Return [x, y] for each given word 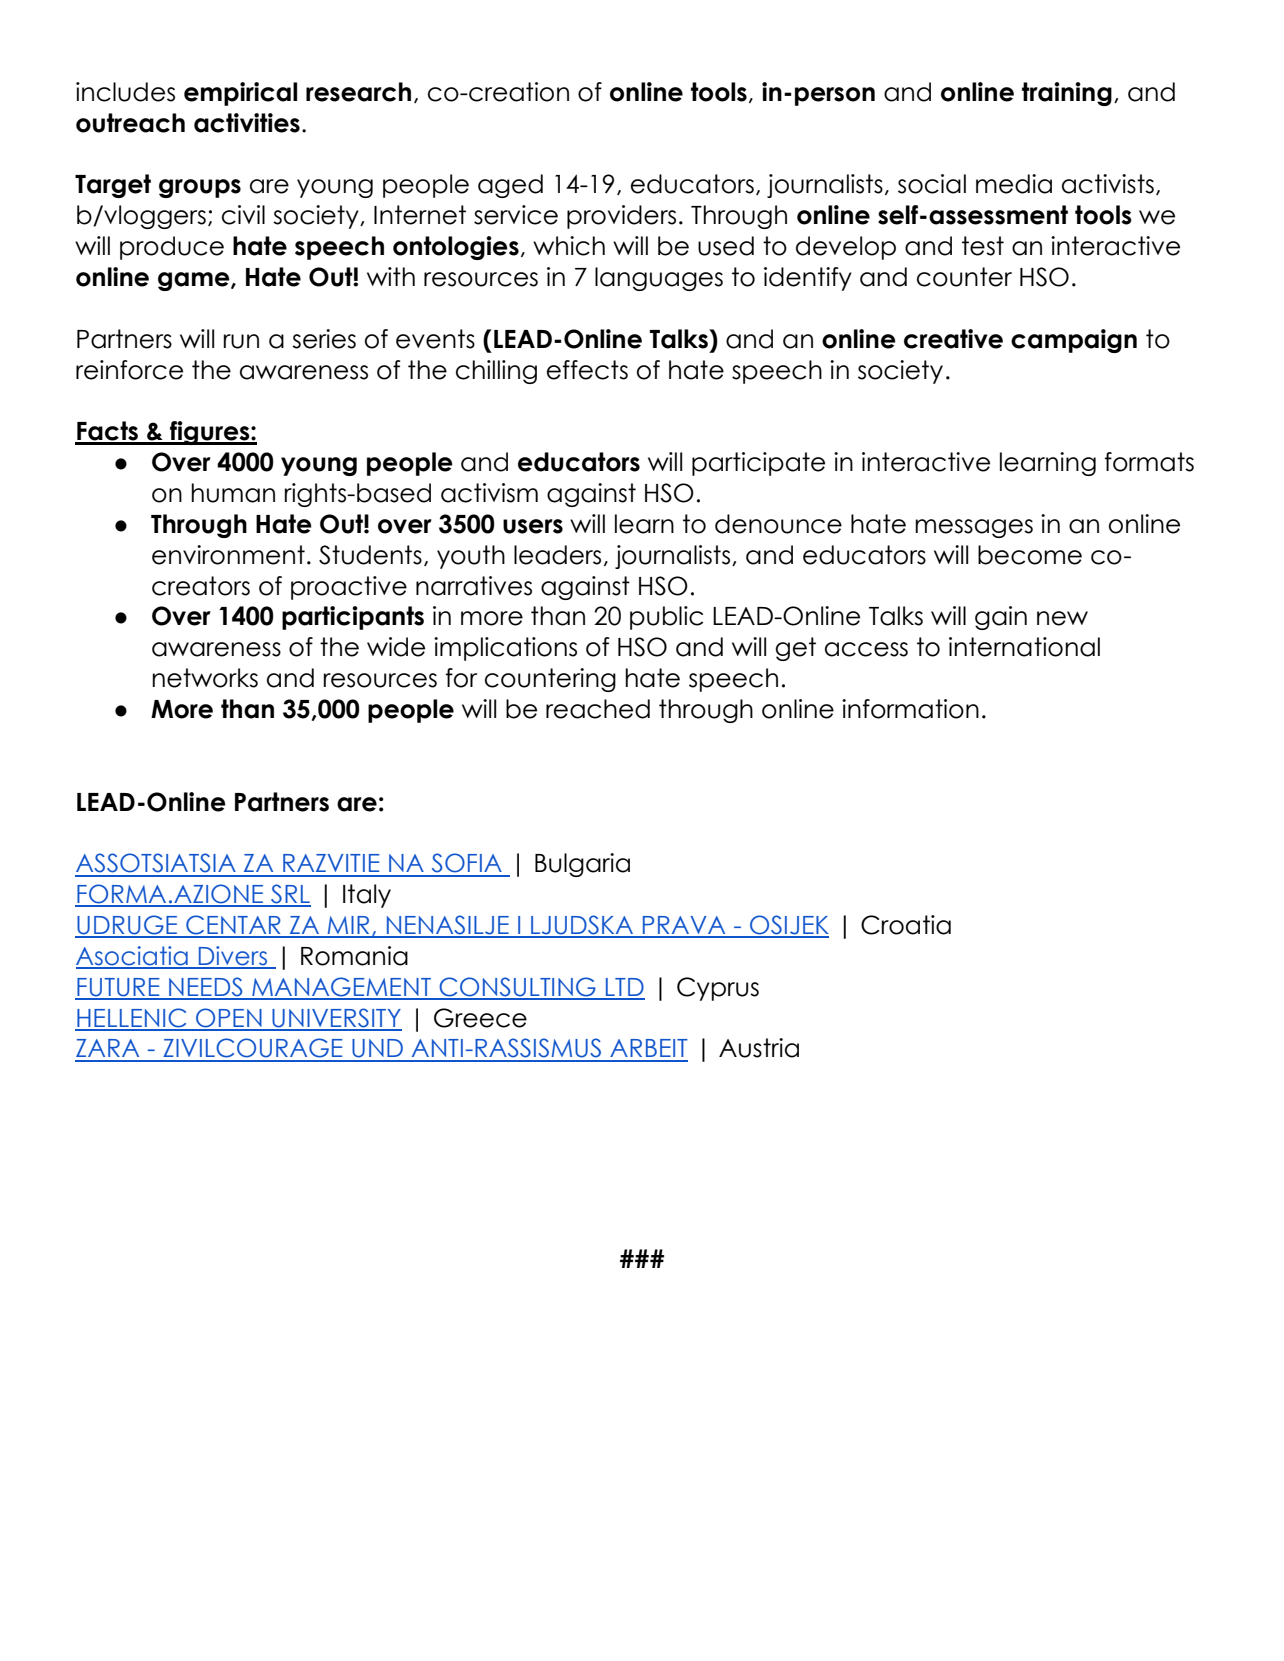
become [1030, 555]
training [1067, 94]
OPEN [229, 1019]
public [666, 618]
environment [228, 555]
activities [247, 123]
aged [510, 186]
